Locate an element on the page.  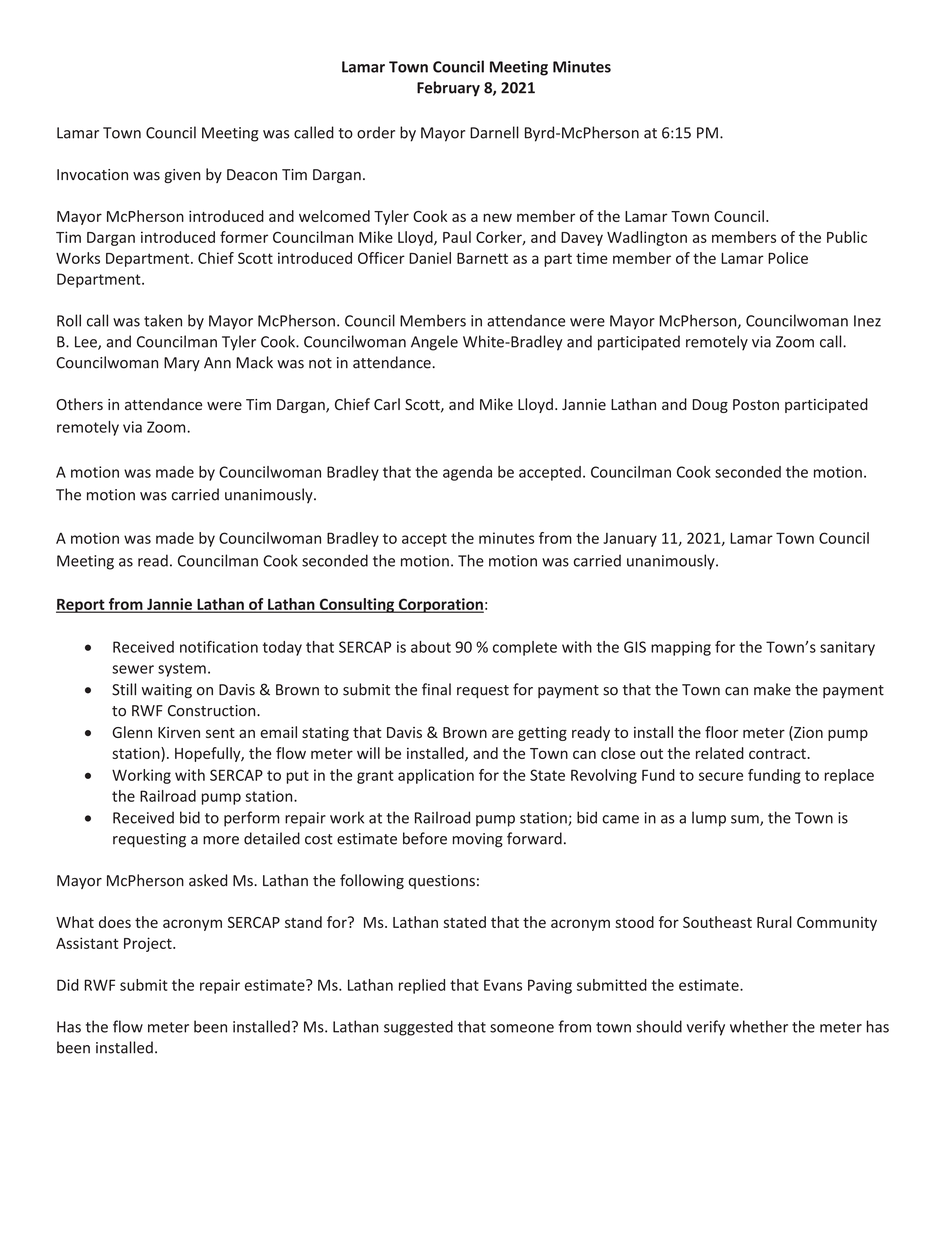
replied is located at coordinates (422, 986).
